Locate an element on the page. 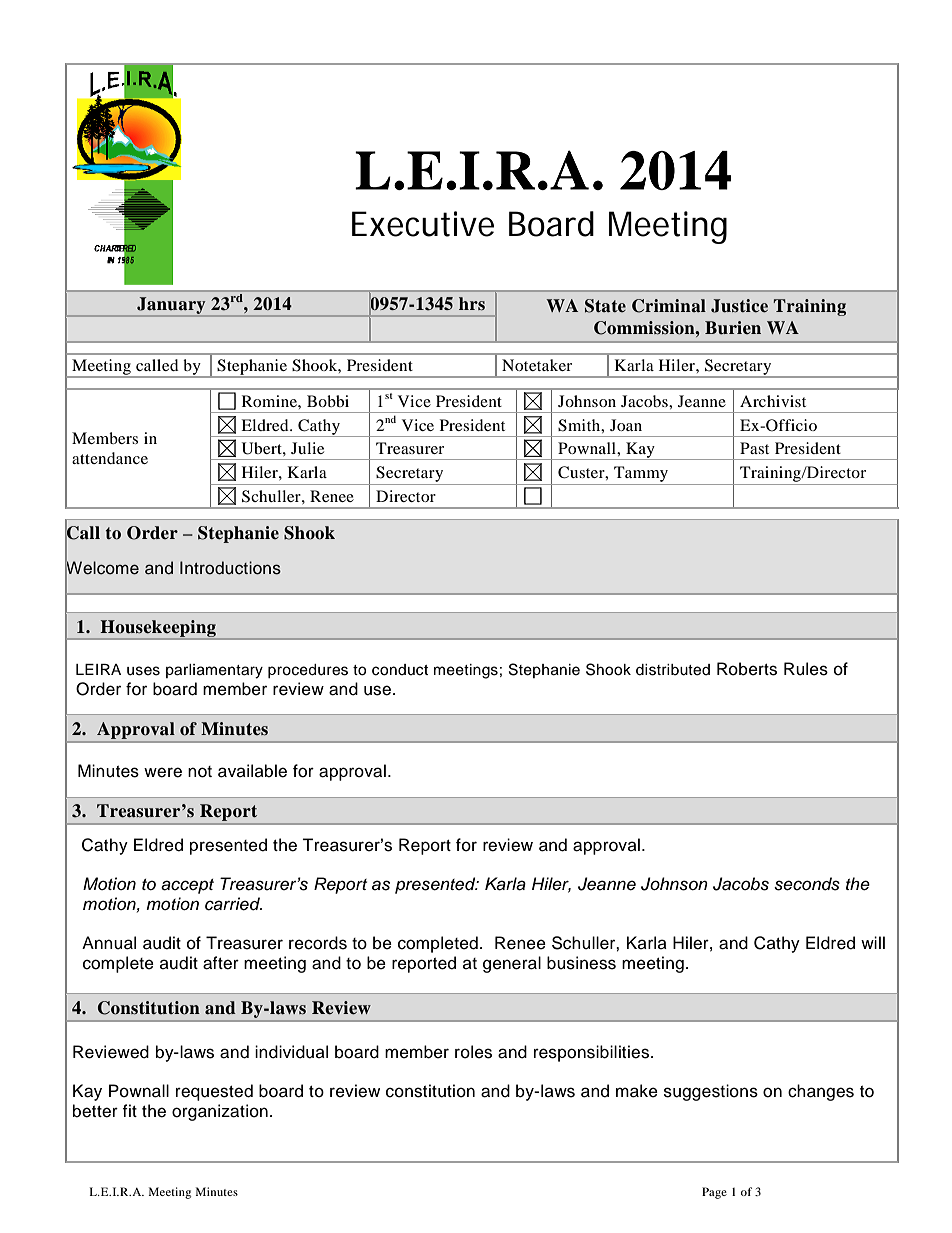  organization is located at coordinates (220, 1112).
